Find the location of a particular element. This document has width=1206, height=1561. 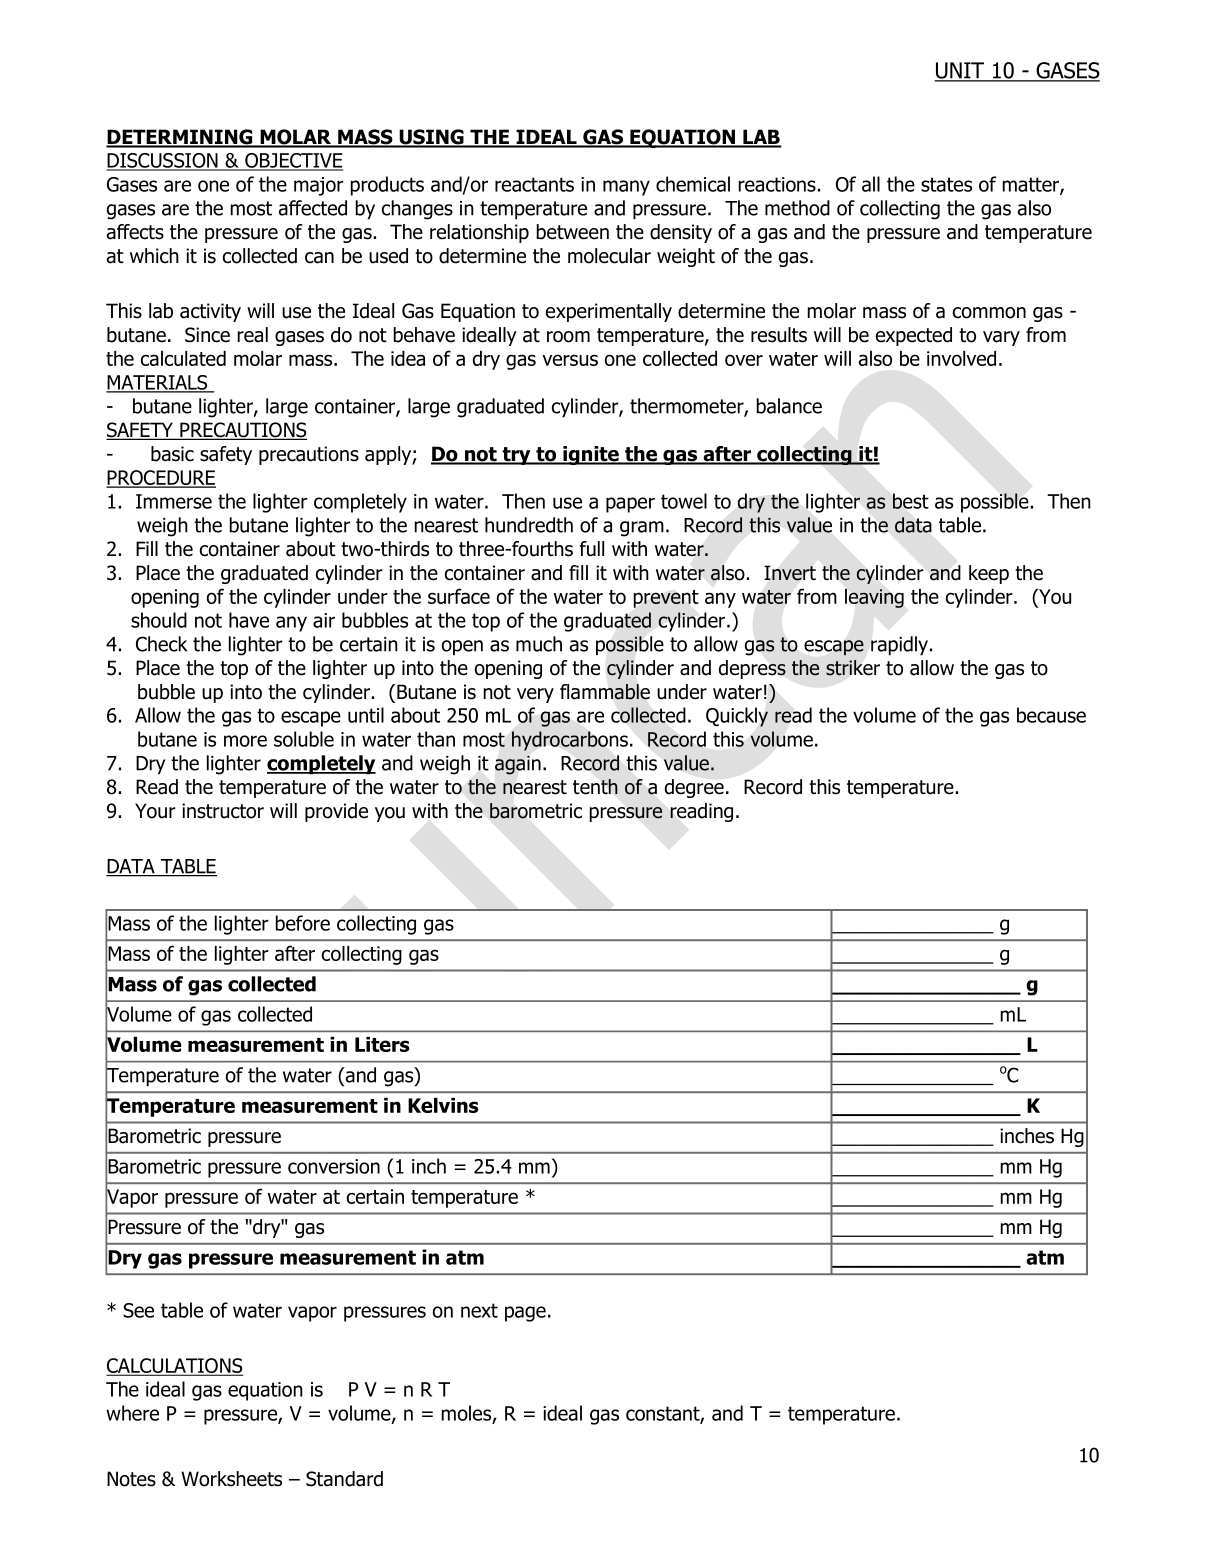

before is located at coordinates (302, 923).
